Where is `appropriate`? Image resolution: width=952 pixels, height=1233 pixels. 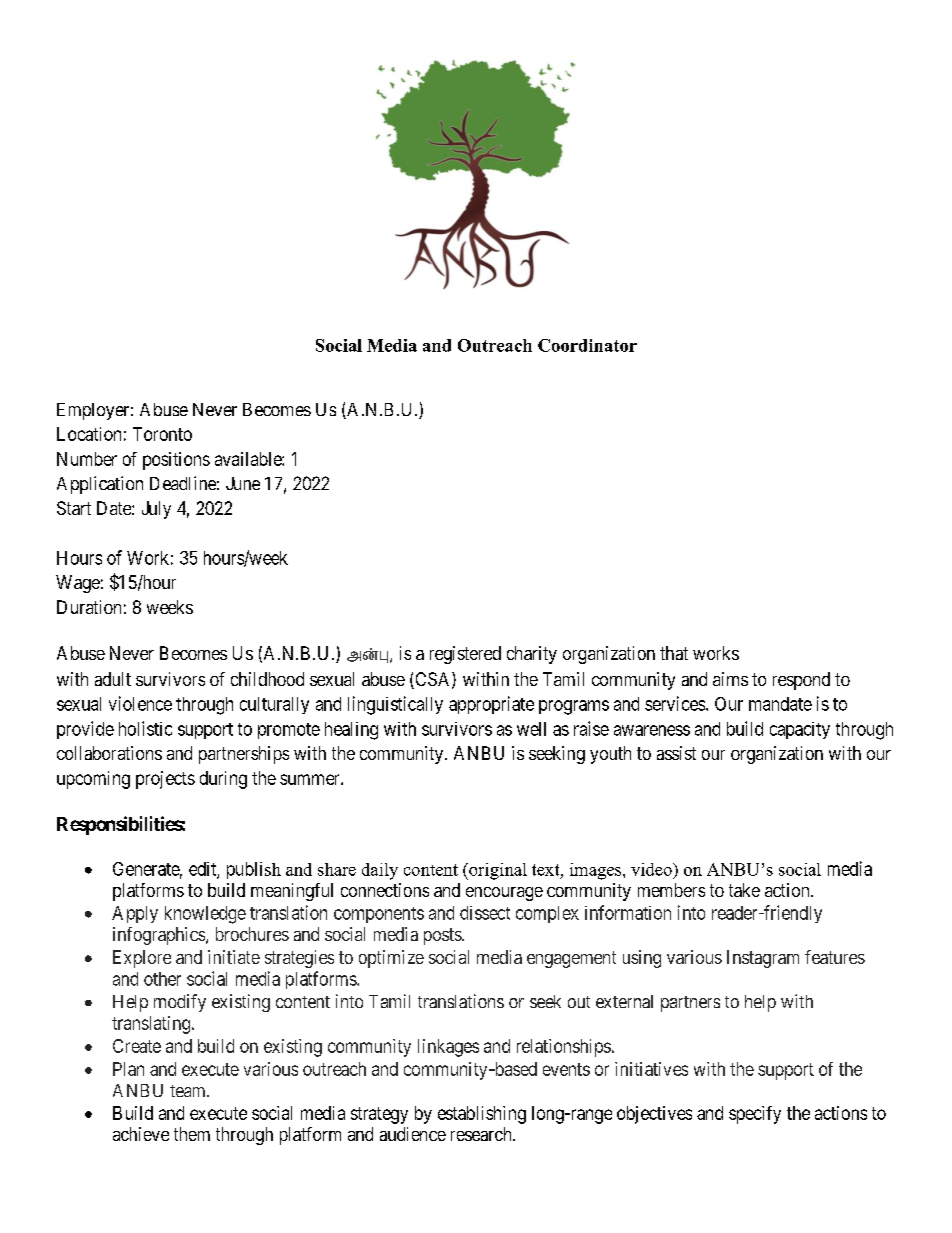 appropriate is located at coordinates (491, 705).
